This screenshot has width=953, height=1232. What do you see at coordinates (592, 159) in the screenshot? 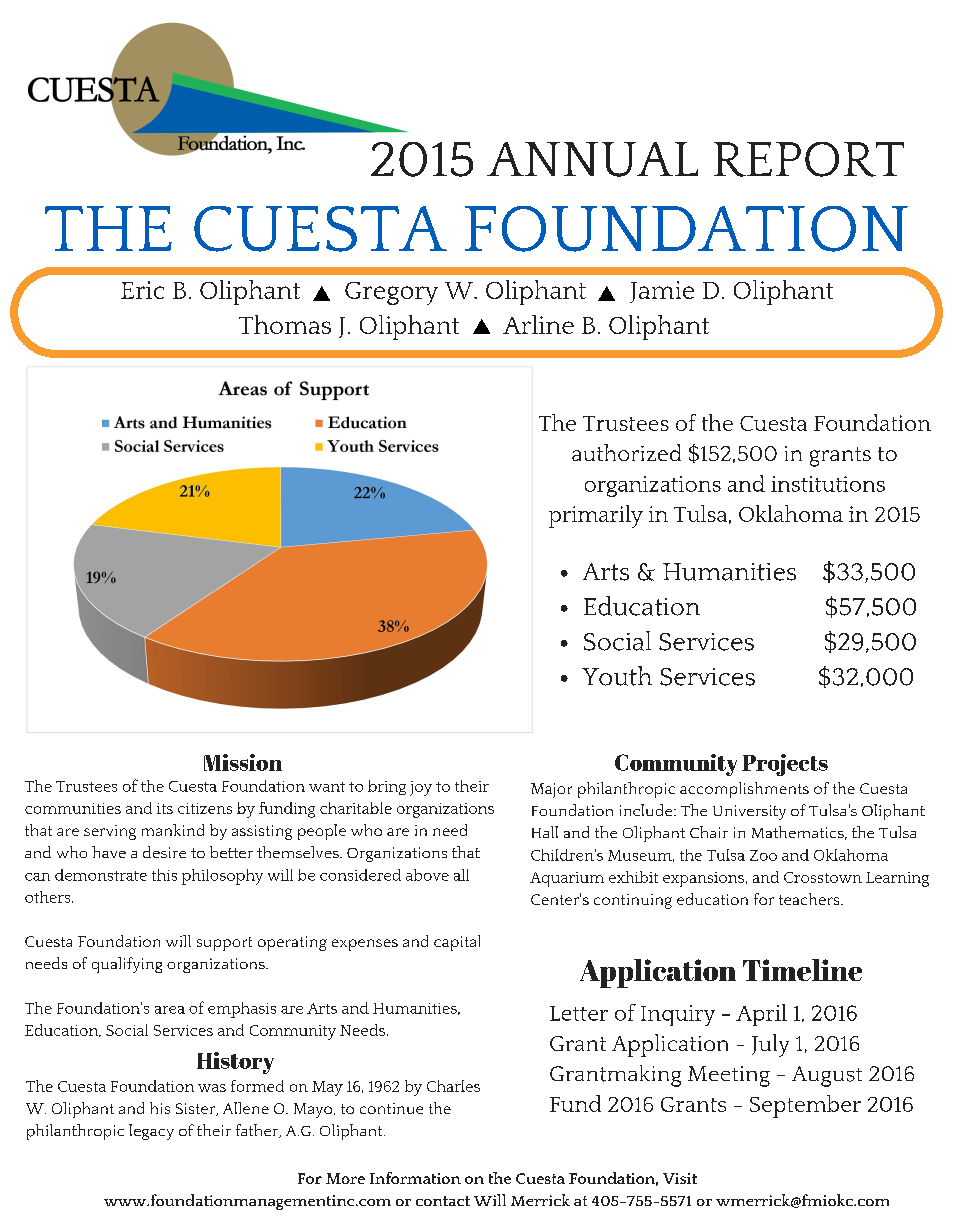
I see `ANNUAL` at bounding box center [592, 159].
